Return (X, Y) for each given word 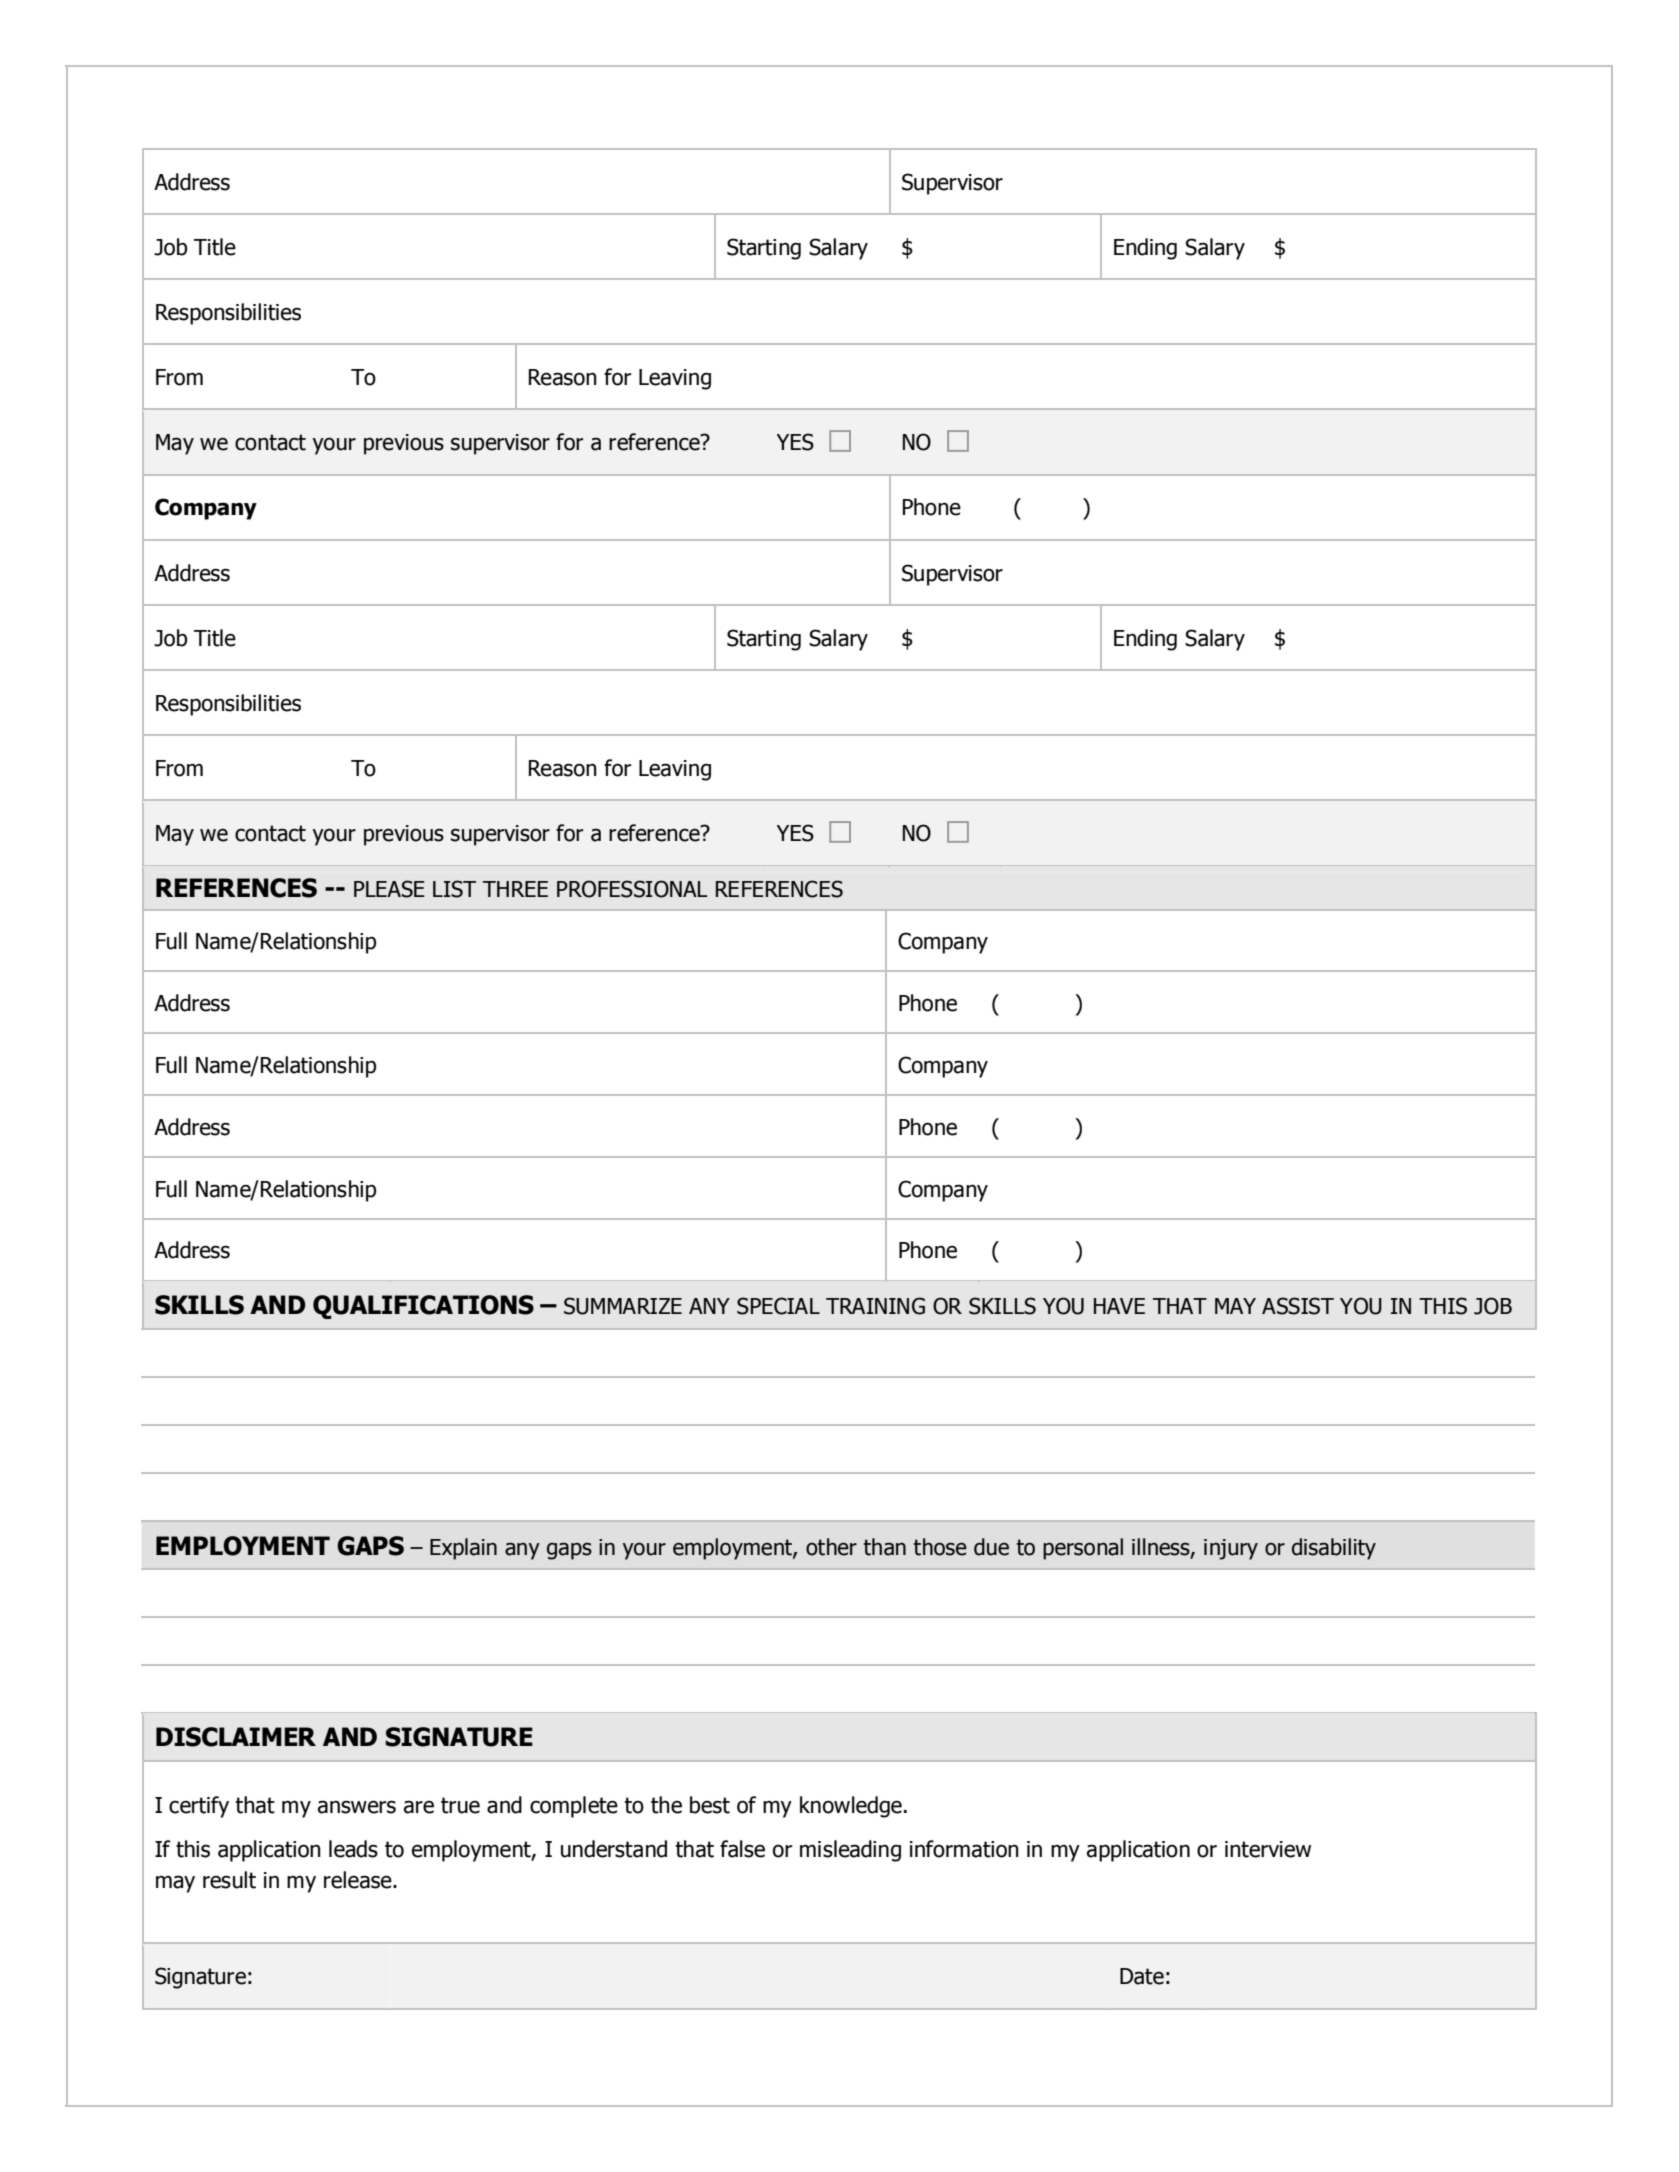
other (831, 1547)
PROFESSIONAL (632, 889)
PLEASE (389, 889)
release (359, 1880)
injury (1231, 1549)
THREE (515, 889)
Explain (463, 1549)
